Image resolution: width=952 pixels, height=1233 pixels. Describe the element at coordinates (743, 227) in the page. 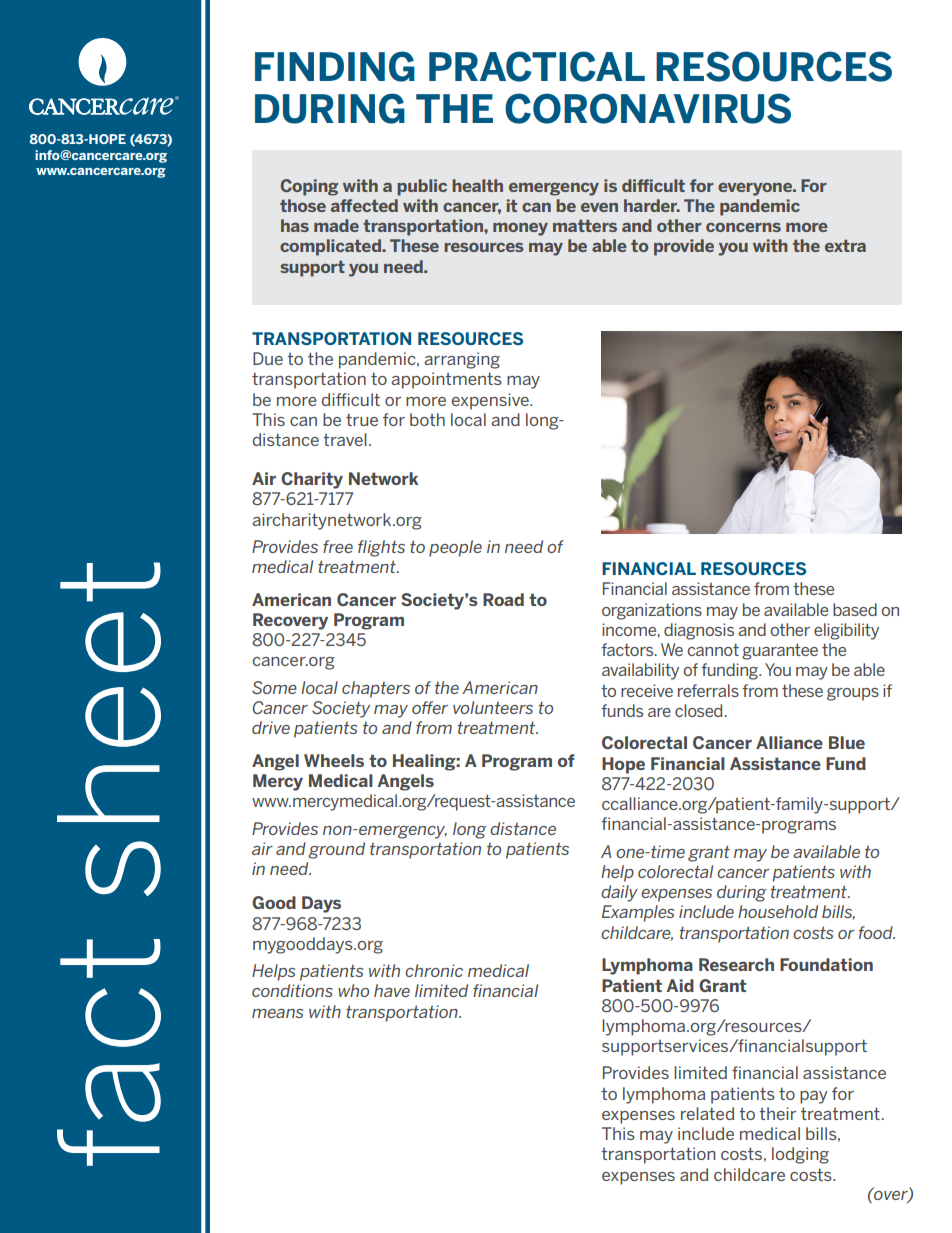

I see `concerns` at that location.
